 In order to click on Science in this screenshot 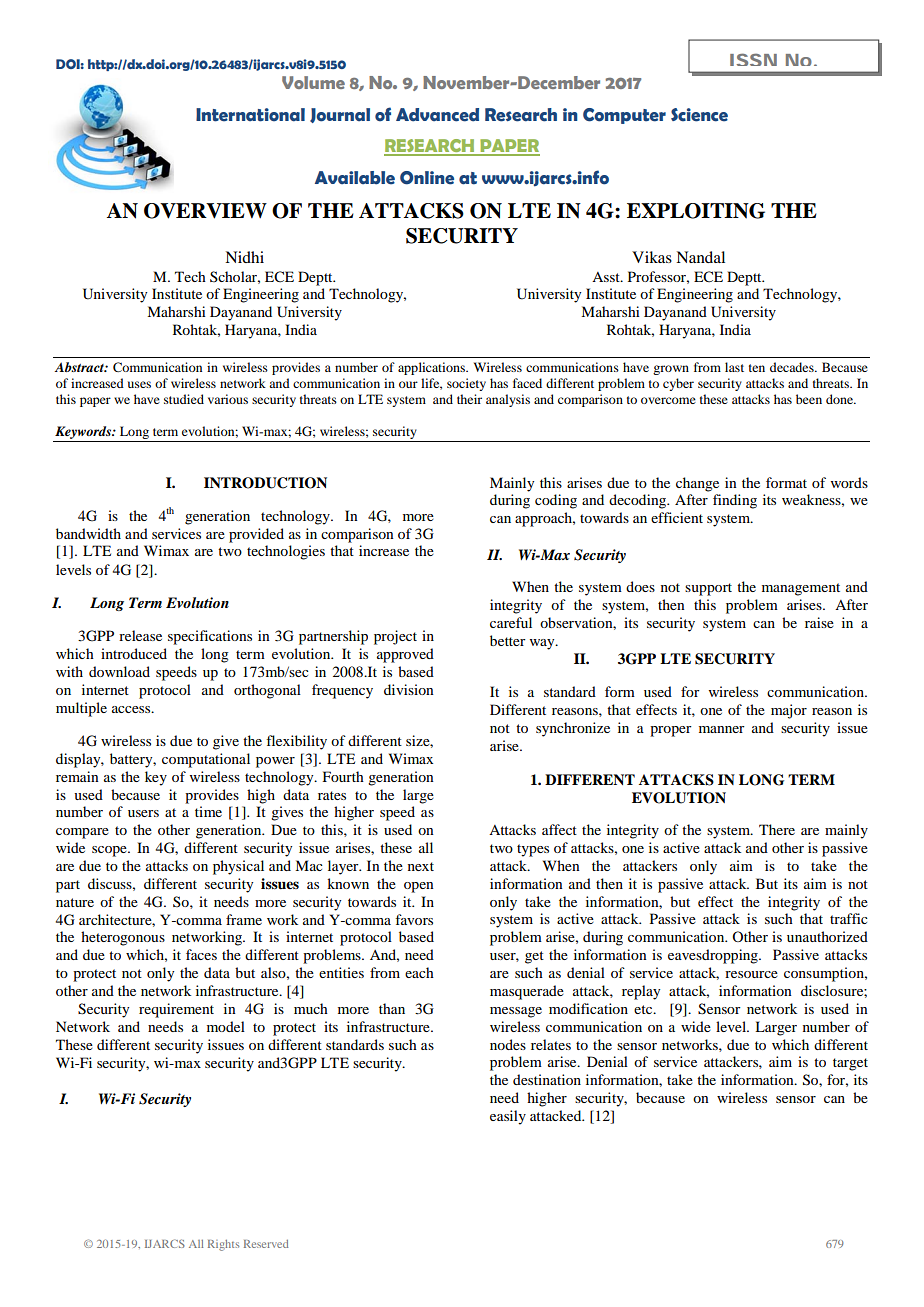, I will do `click(699, 115)`.
